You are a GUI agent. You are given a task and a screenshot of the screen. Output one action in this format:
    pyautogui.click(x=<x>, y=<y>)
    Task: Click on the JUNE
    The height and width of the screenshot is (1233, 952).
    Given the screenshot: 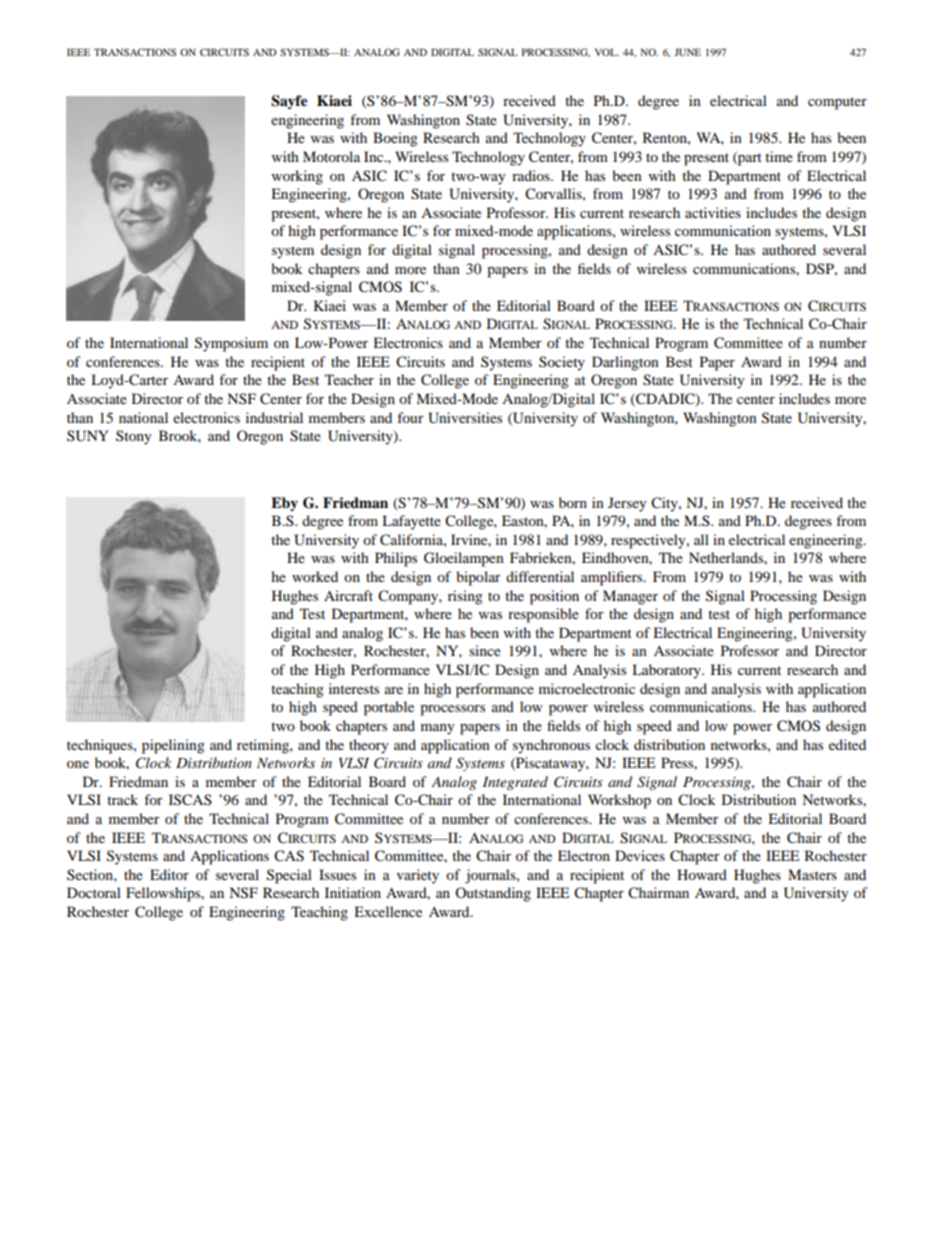 What is the action you would take?
    pyautogui.click(x=687, y=52)
